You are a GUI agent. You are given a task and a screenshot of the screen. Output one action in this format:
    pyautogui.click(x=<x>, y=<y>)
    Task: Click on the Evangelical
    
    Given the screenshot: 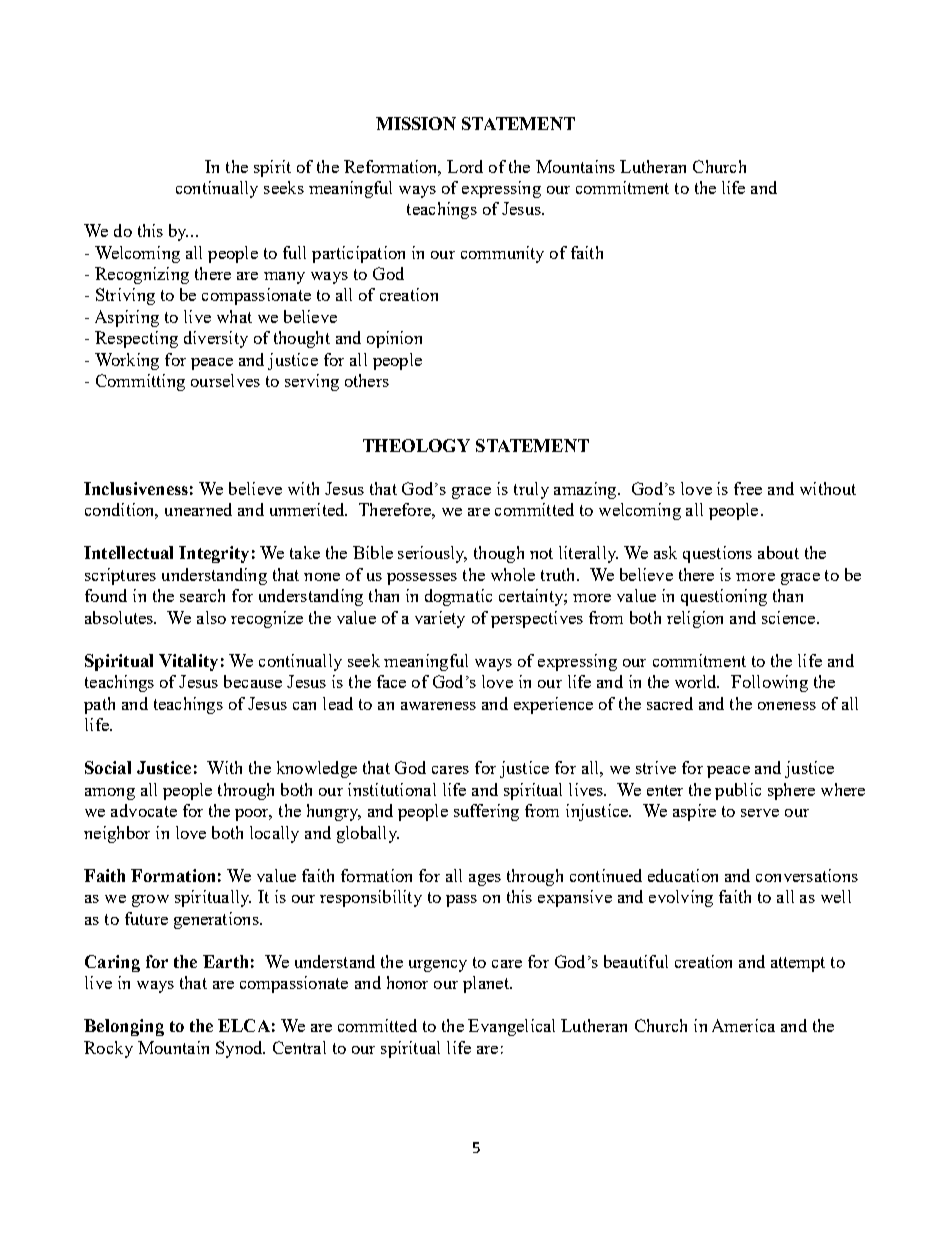 What is the action you would take?
    pyautogui.click(x=511, y=1027)
